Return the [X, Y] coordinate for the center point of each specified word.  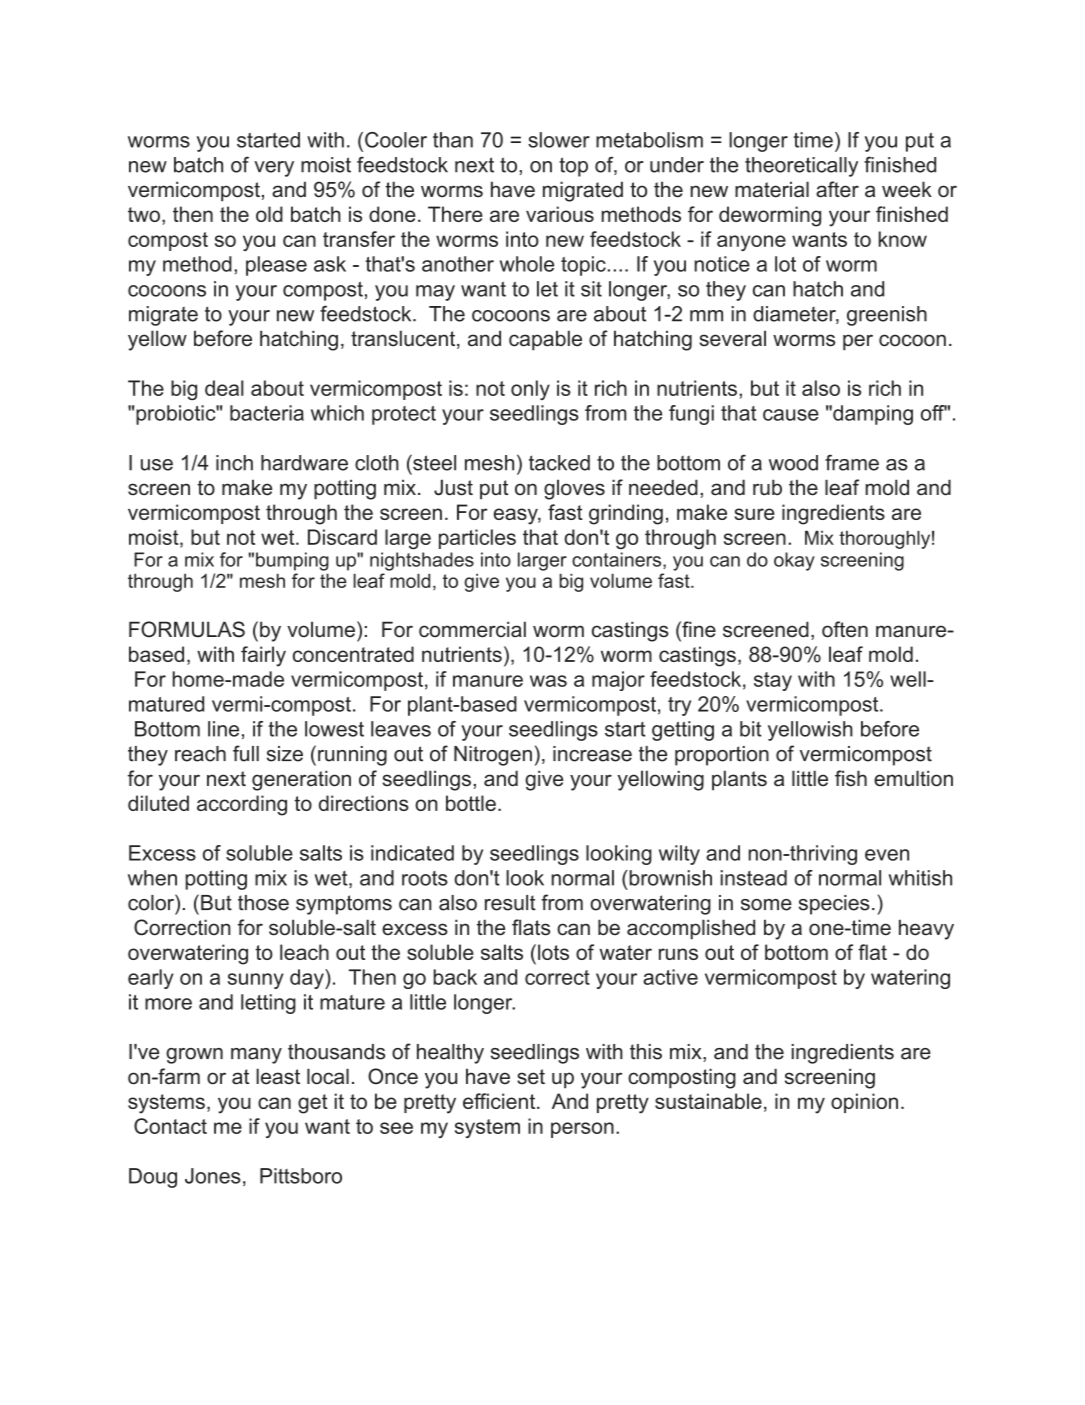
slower [559, 140]
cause [791, 415]
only [530, 390]
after [837, 189]
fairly [263, 656]
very [274, 169]
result [510, 903]
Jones [213, 1176]
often [845, 629]
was [548, 681]
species [834, 905]
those [263, 903]
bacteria [267, 413]
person [582, 1130]
